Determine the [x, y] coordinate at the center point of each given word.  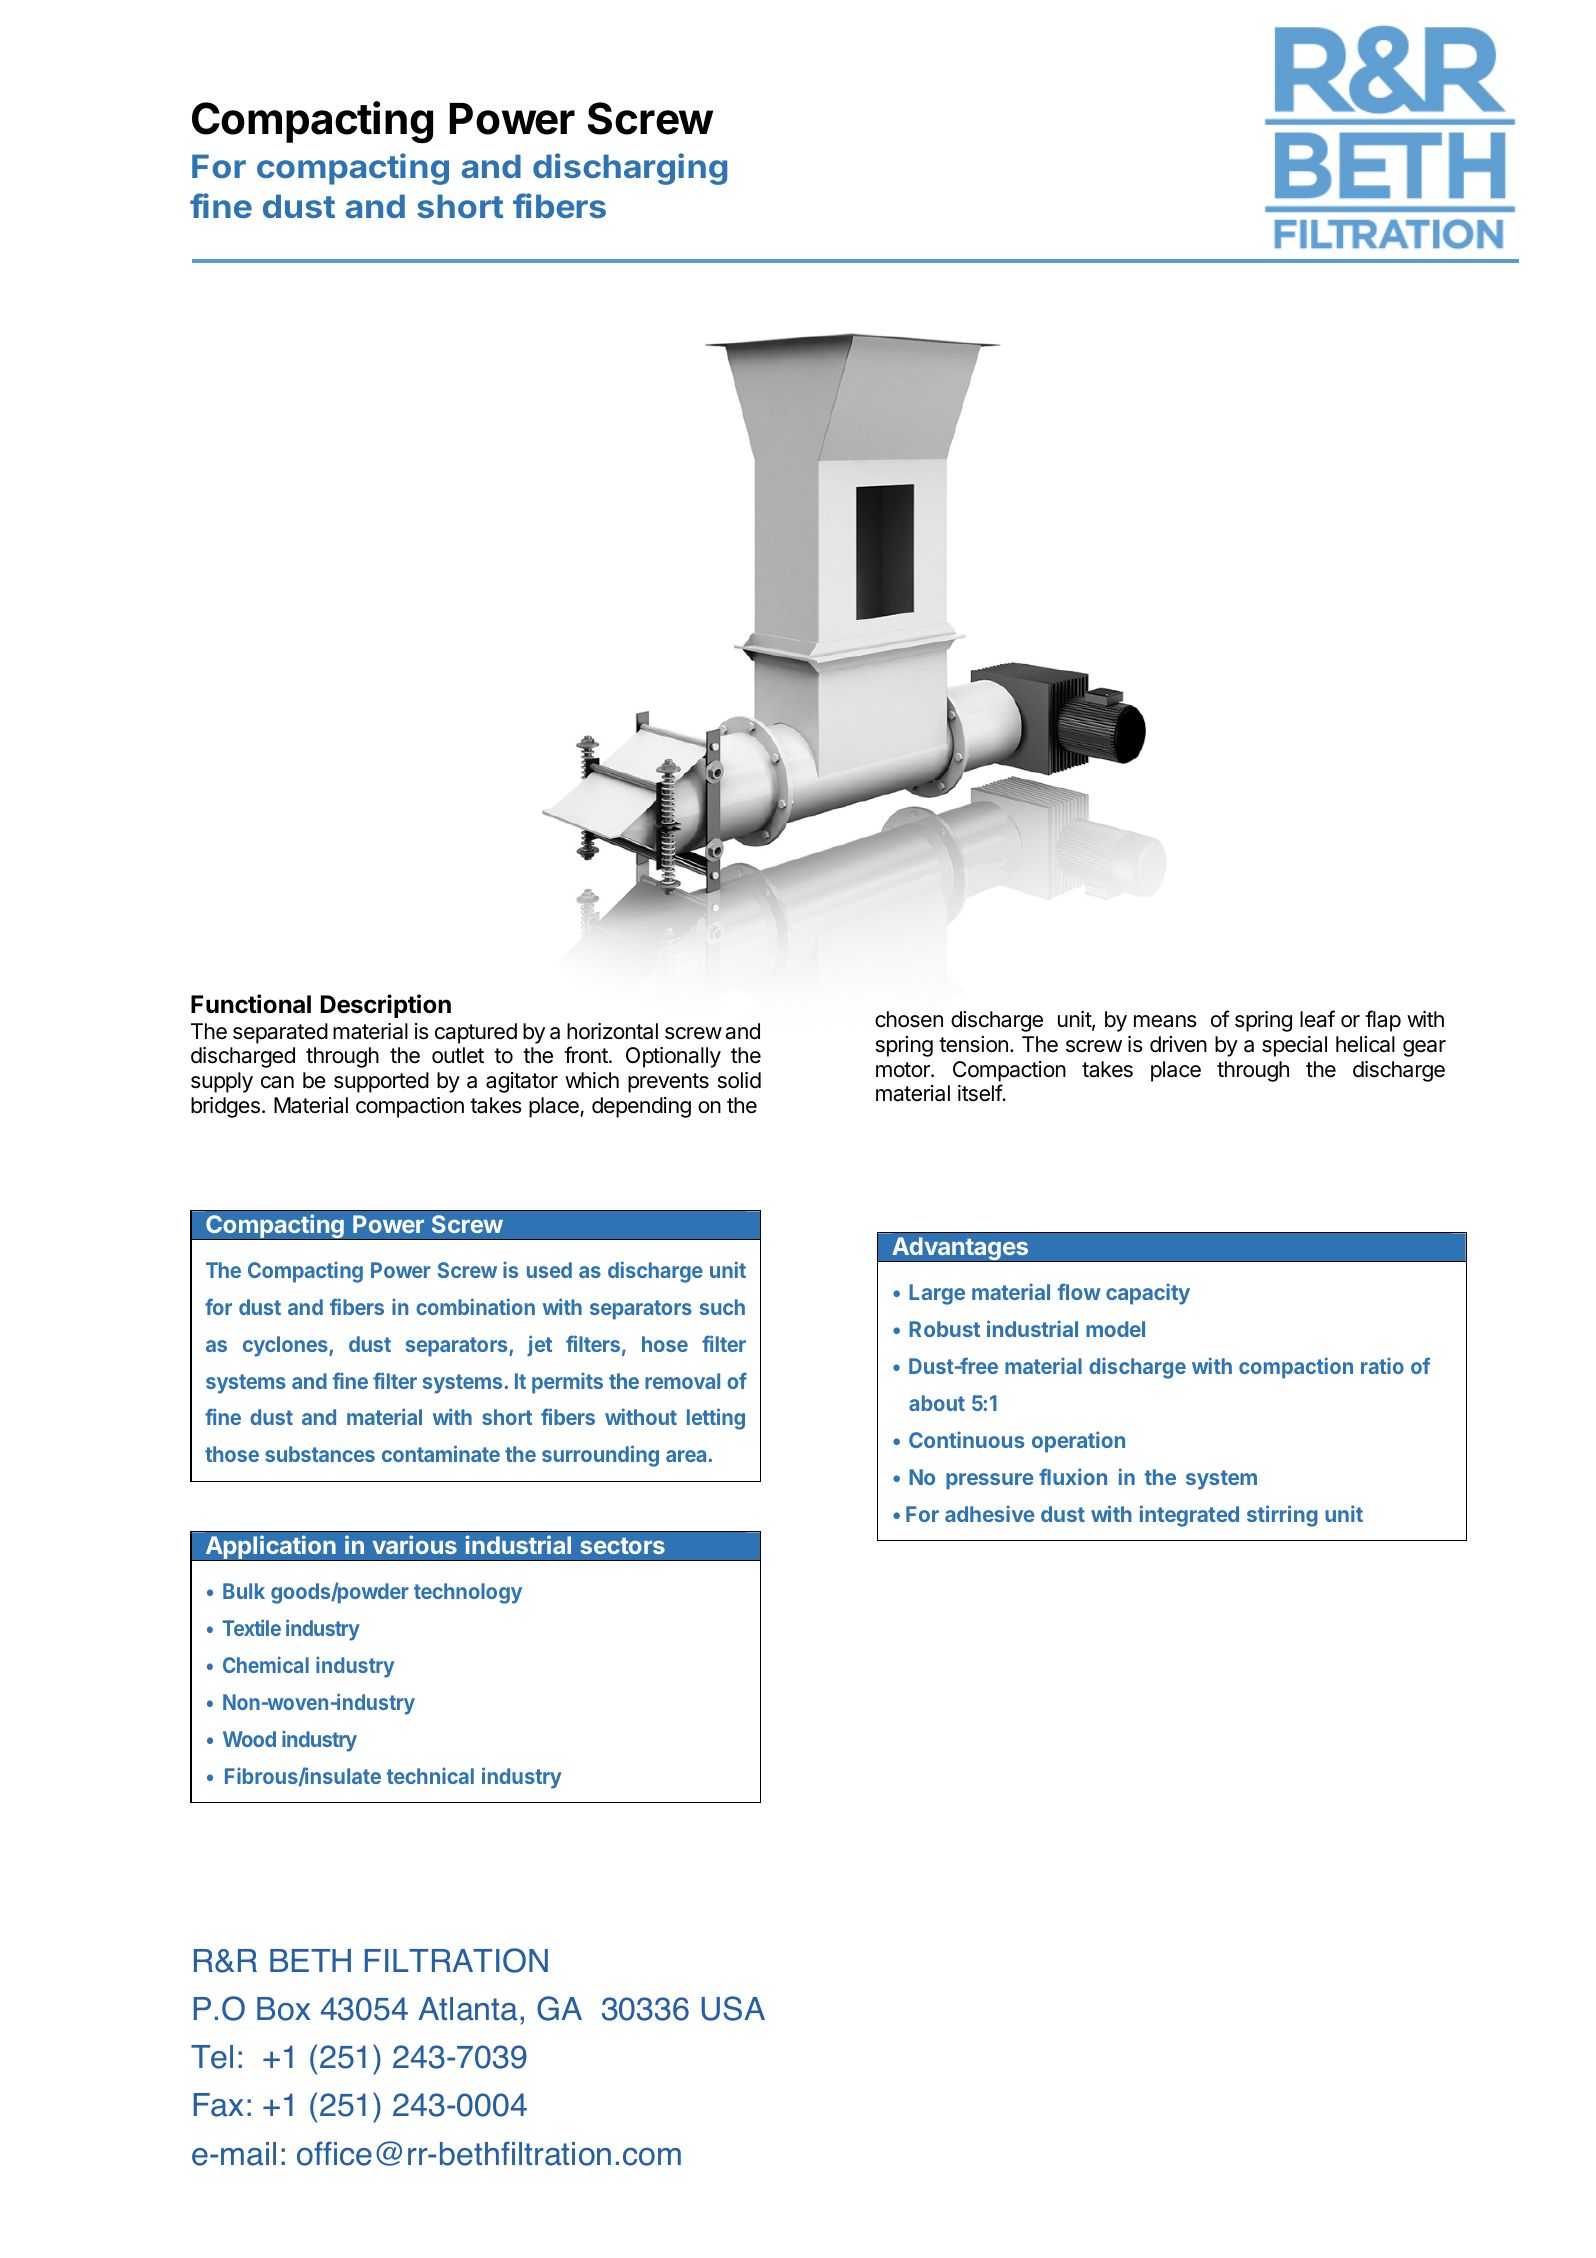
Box [283, 2009]
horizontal [612, 1031]
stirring [1282, 1516]
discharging [630, 169]
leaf [1317, 1019]
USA [733, 2008]
